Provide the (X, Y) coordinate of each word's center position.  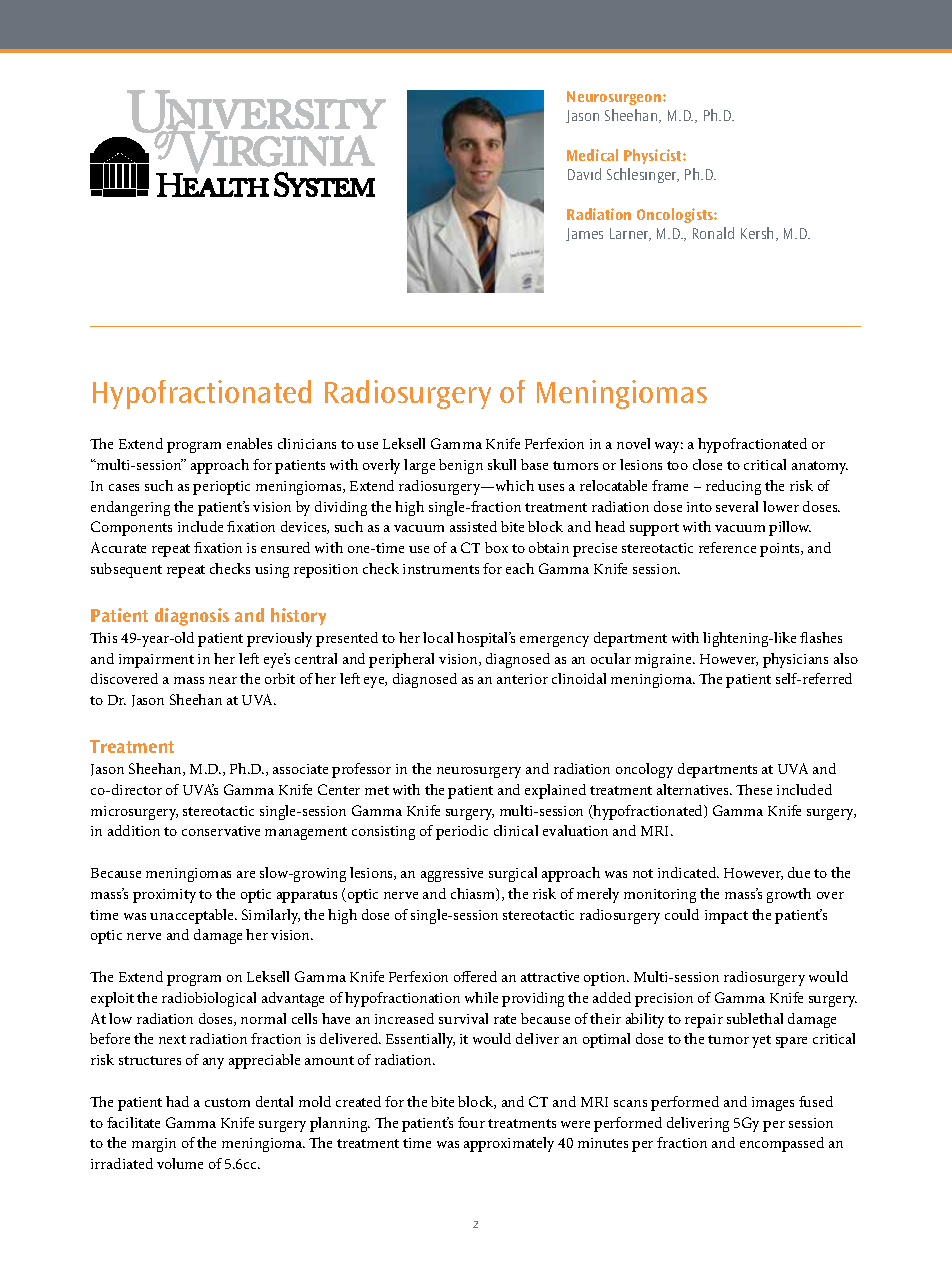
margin (154, 1145)
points (781, 550)
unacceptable (193, 916)
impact (726, 917)
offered (475, 976)
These (754, 789)
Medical (592, 155)
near (223, 680)
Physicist (654, 156)
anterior (522, 679)
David (584, 174)
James (584, 234)
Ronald (713, 233)
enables (249, 443)
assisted (473, 526)
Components (131, 528)
